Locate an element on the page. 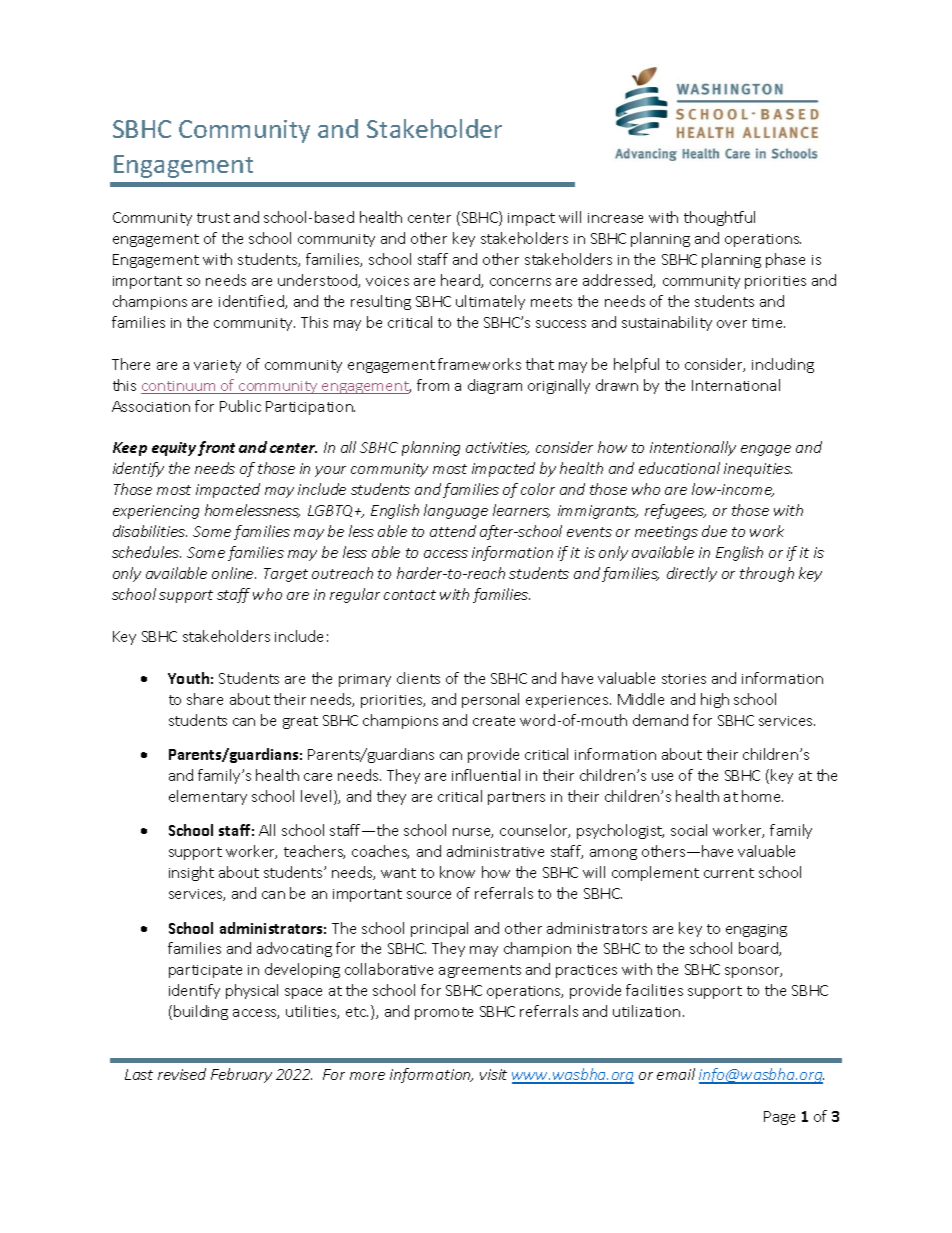 The width and height of the page is (952, 1233). revised is located at coordinates (182, 1074).
